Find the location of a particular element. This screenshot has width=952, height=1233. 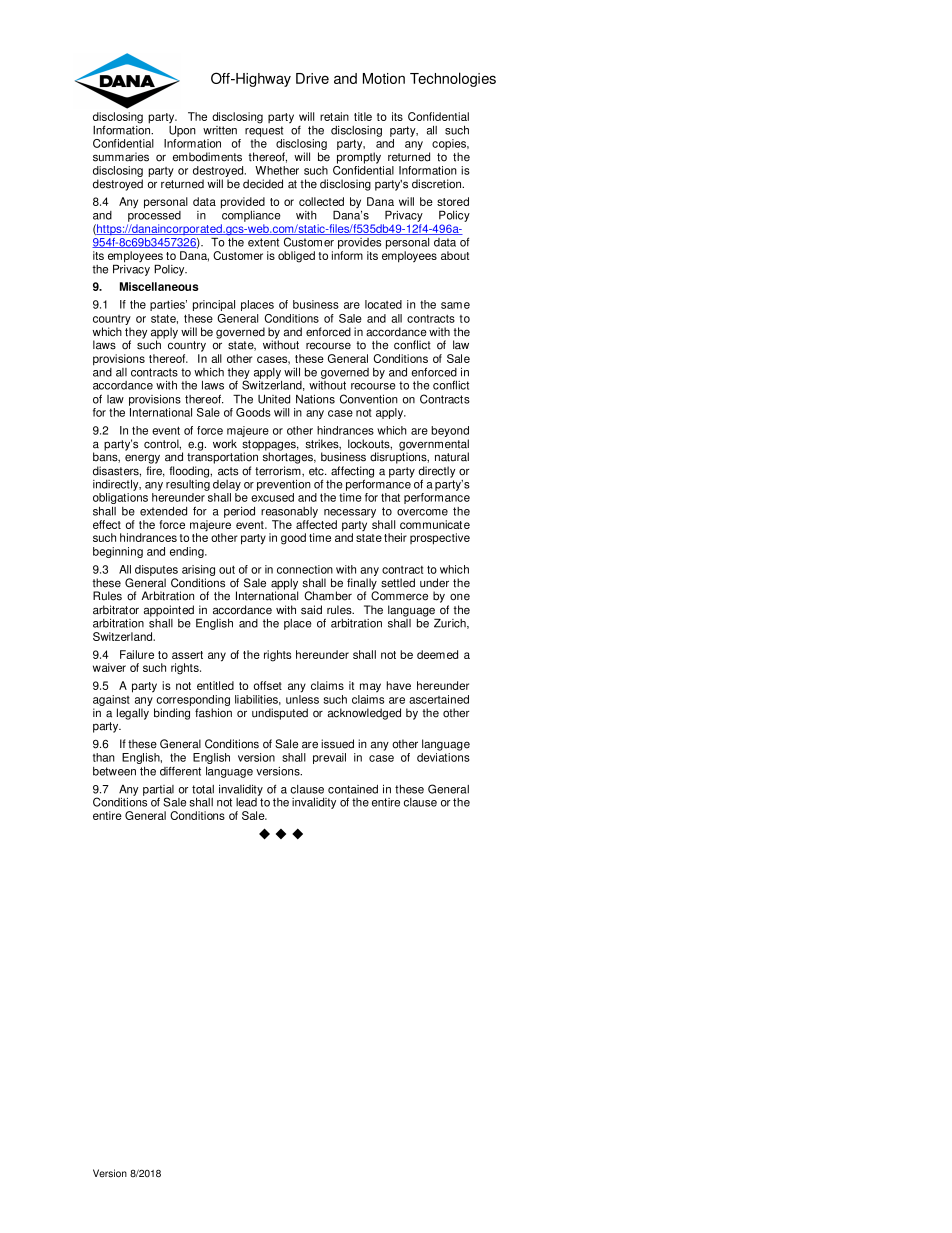

Motion is located at coordinates (384, 78).
